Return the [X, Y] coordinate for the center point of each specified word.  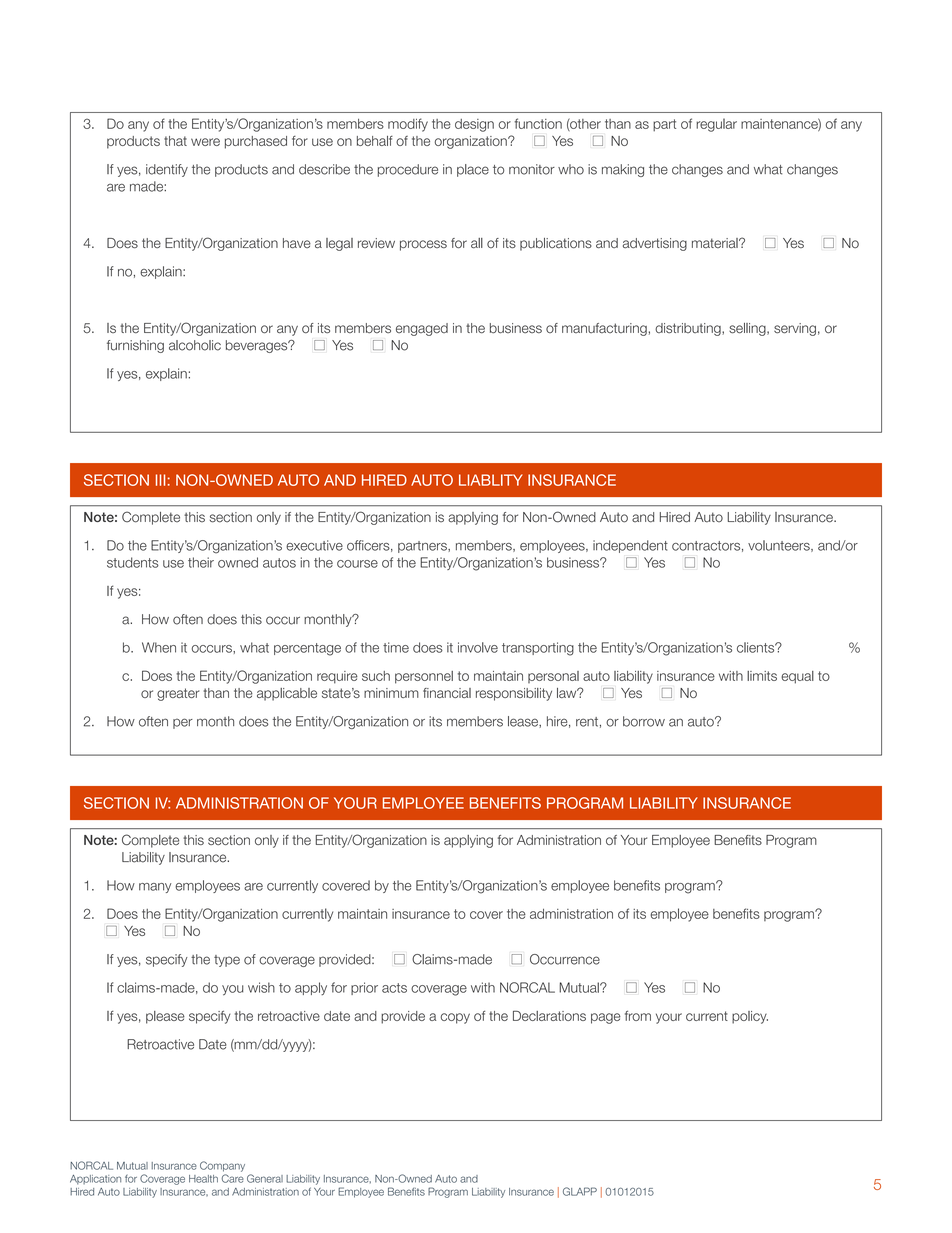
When [159, 647]
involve [478, 647]
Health [203, 1179]
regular [716, 125]
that [175, 141]
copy [455, 1018]
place [473, 170]
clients [757, 647]
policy [750, 1017]
